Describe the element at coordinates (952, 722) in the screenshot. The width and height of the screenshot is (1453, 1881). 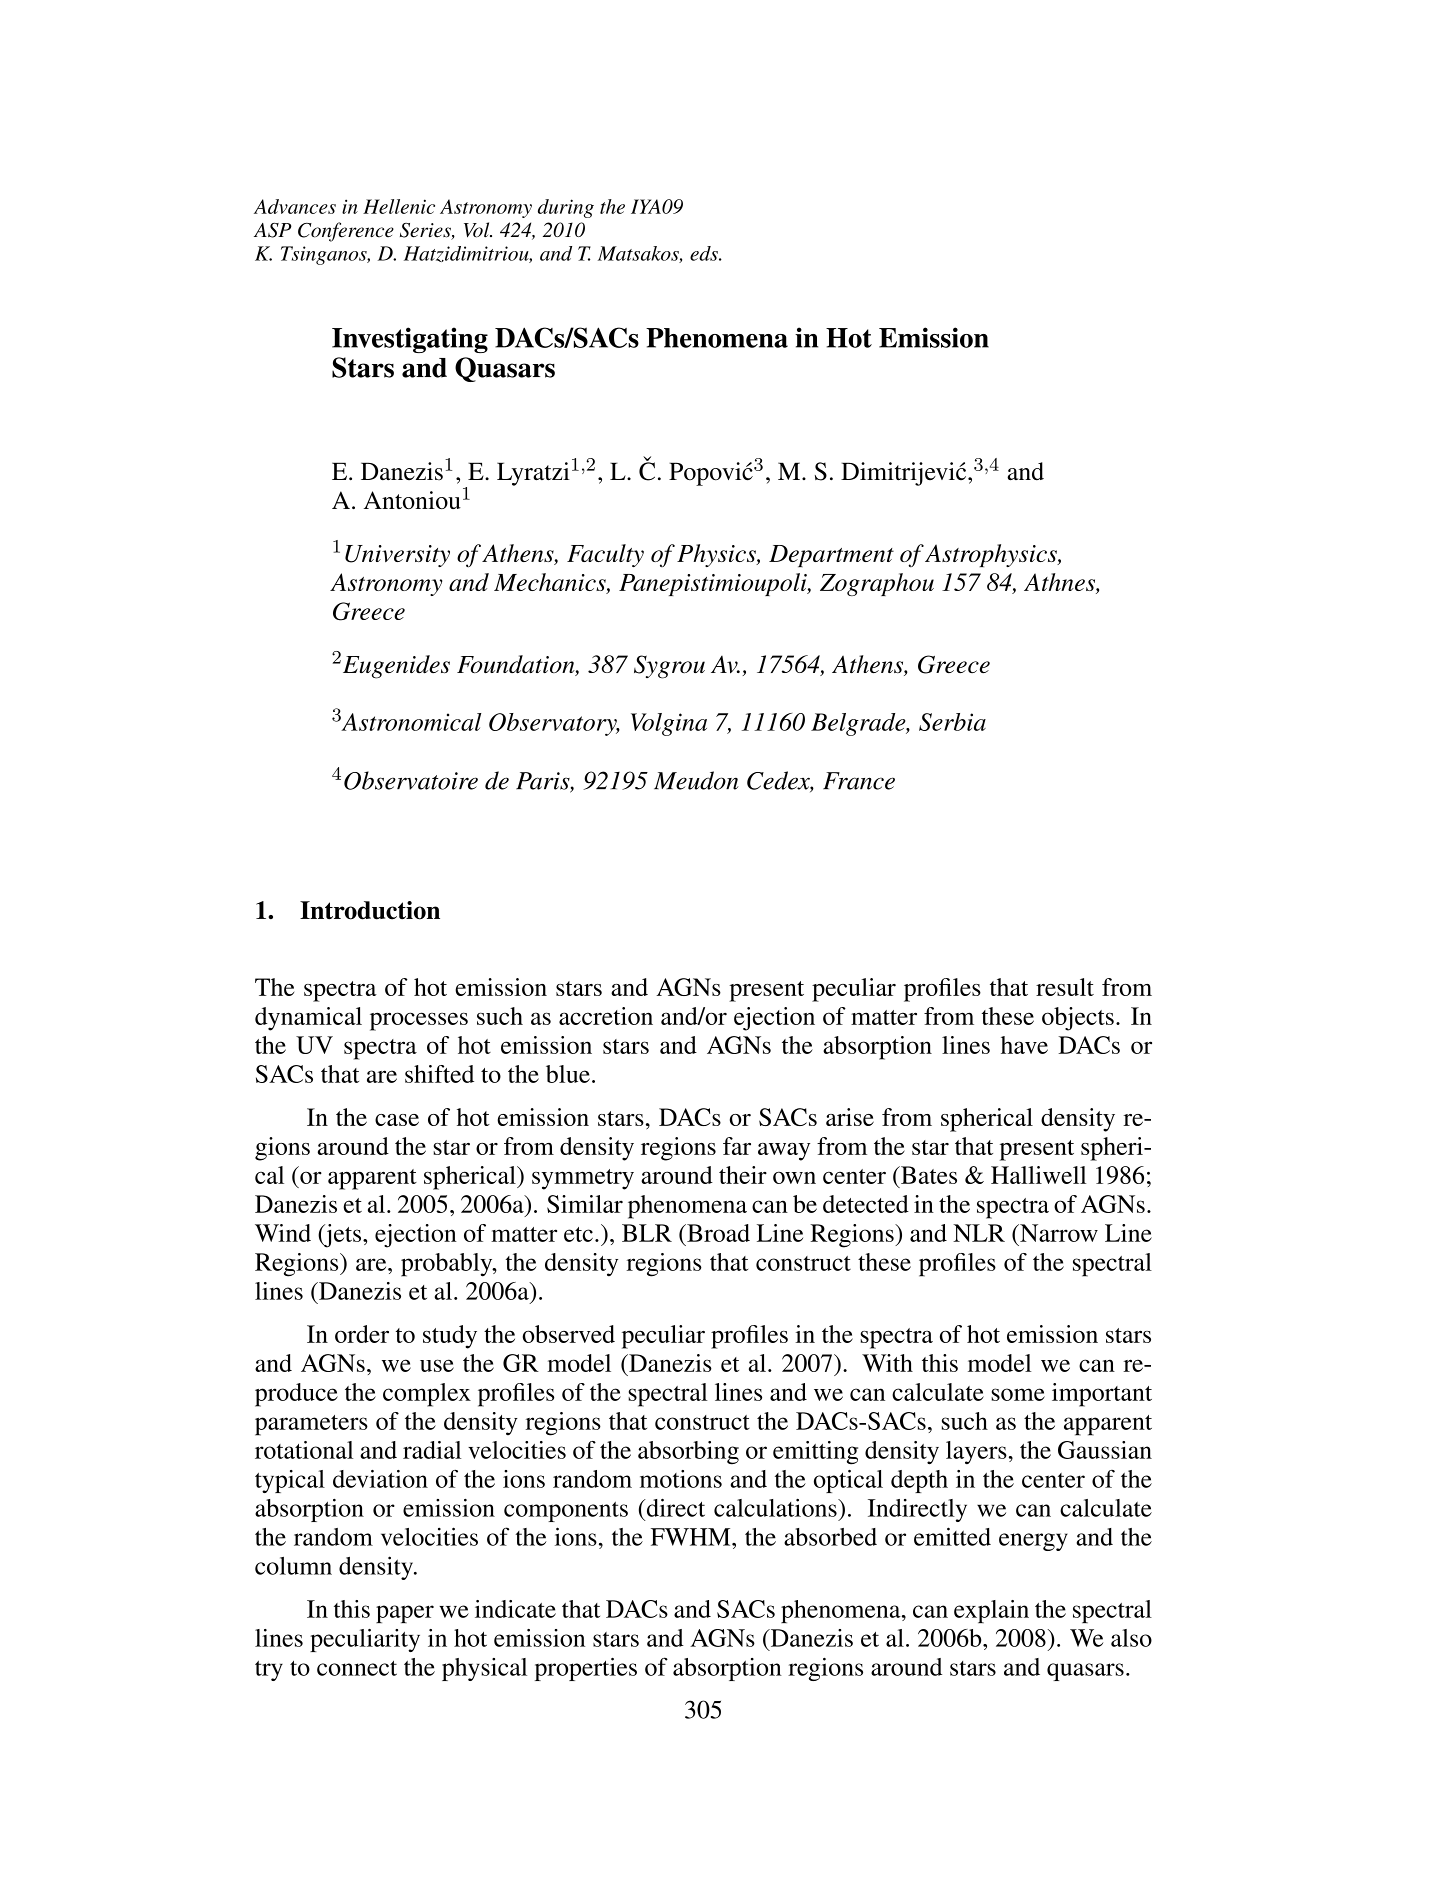
I see `Serbia` at that location.
